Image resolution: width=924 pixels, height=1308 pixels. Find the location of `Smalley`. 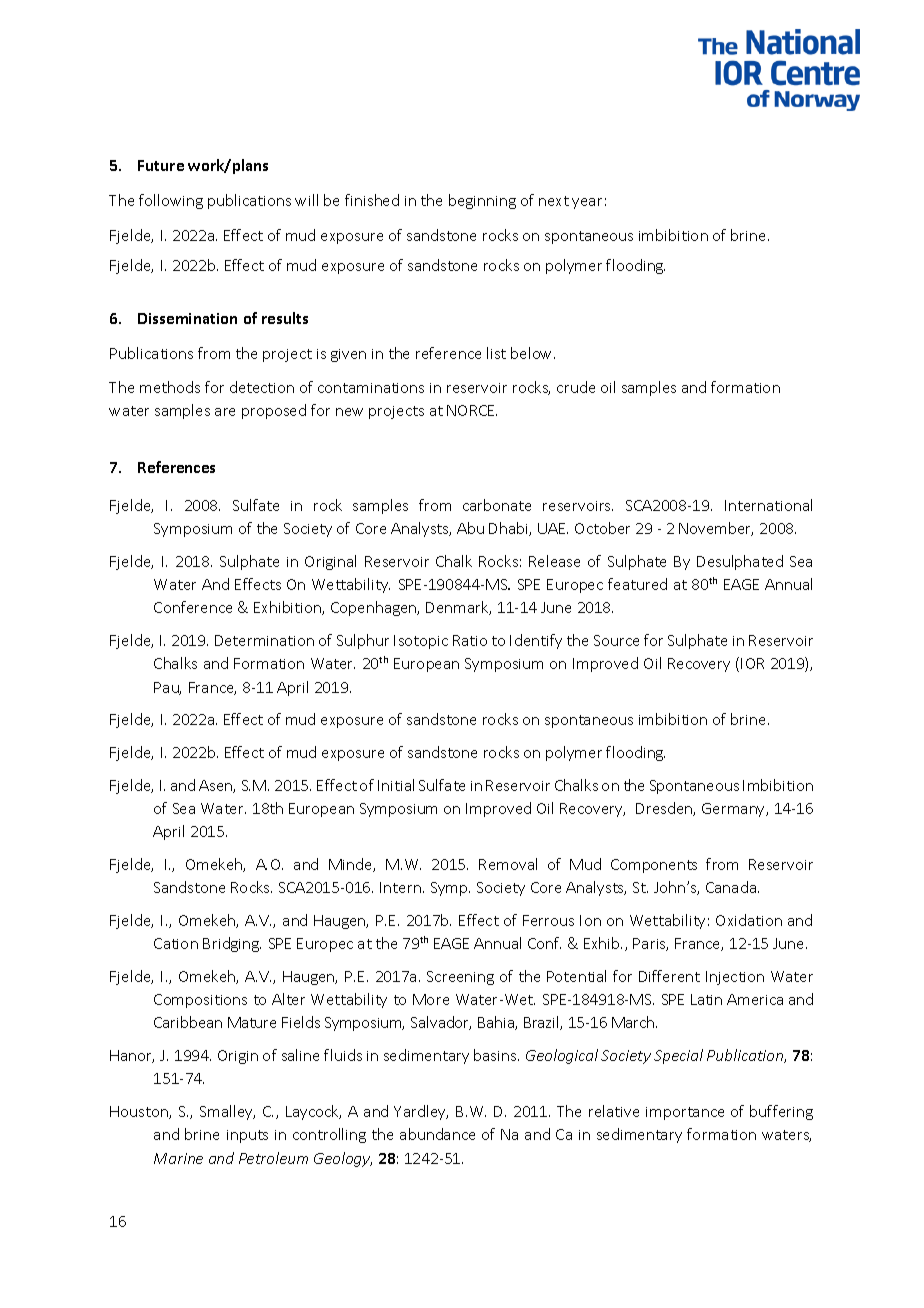

Smalley is located at coordinates (227, 1112).
